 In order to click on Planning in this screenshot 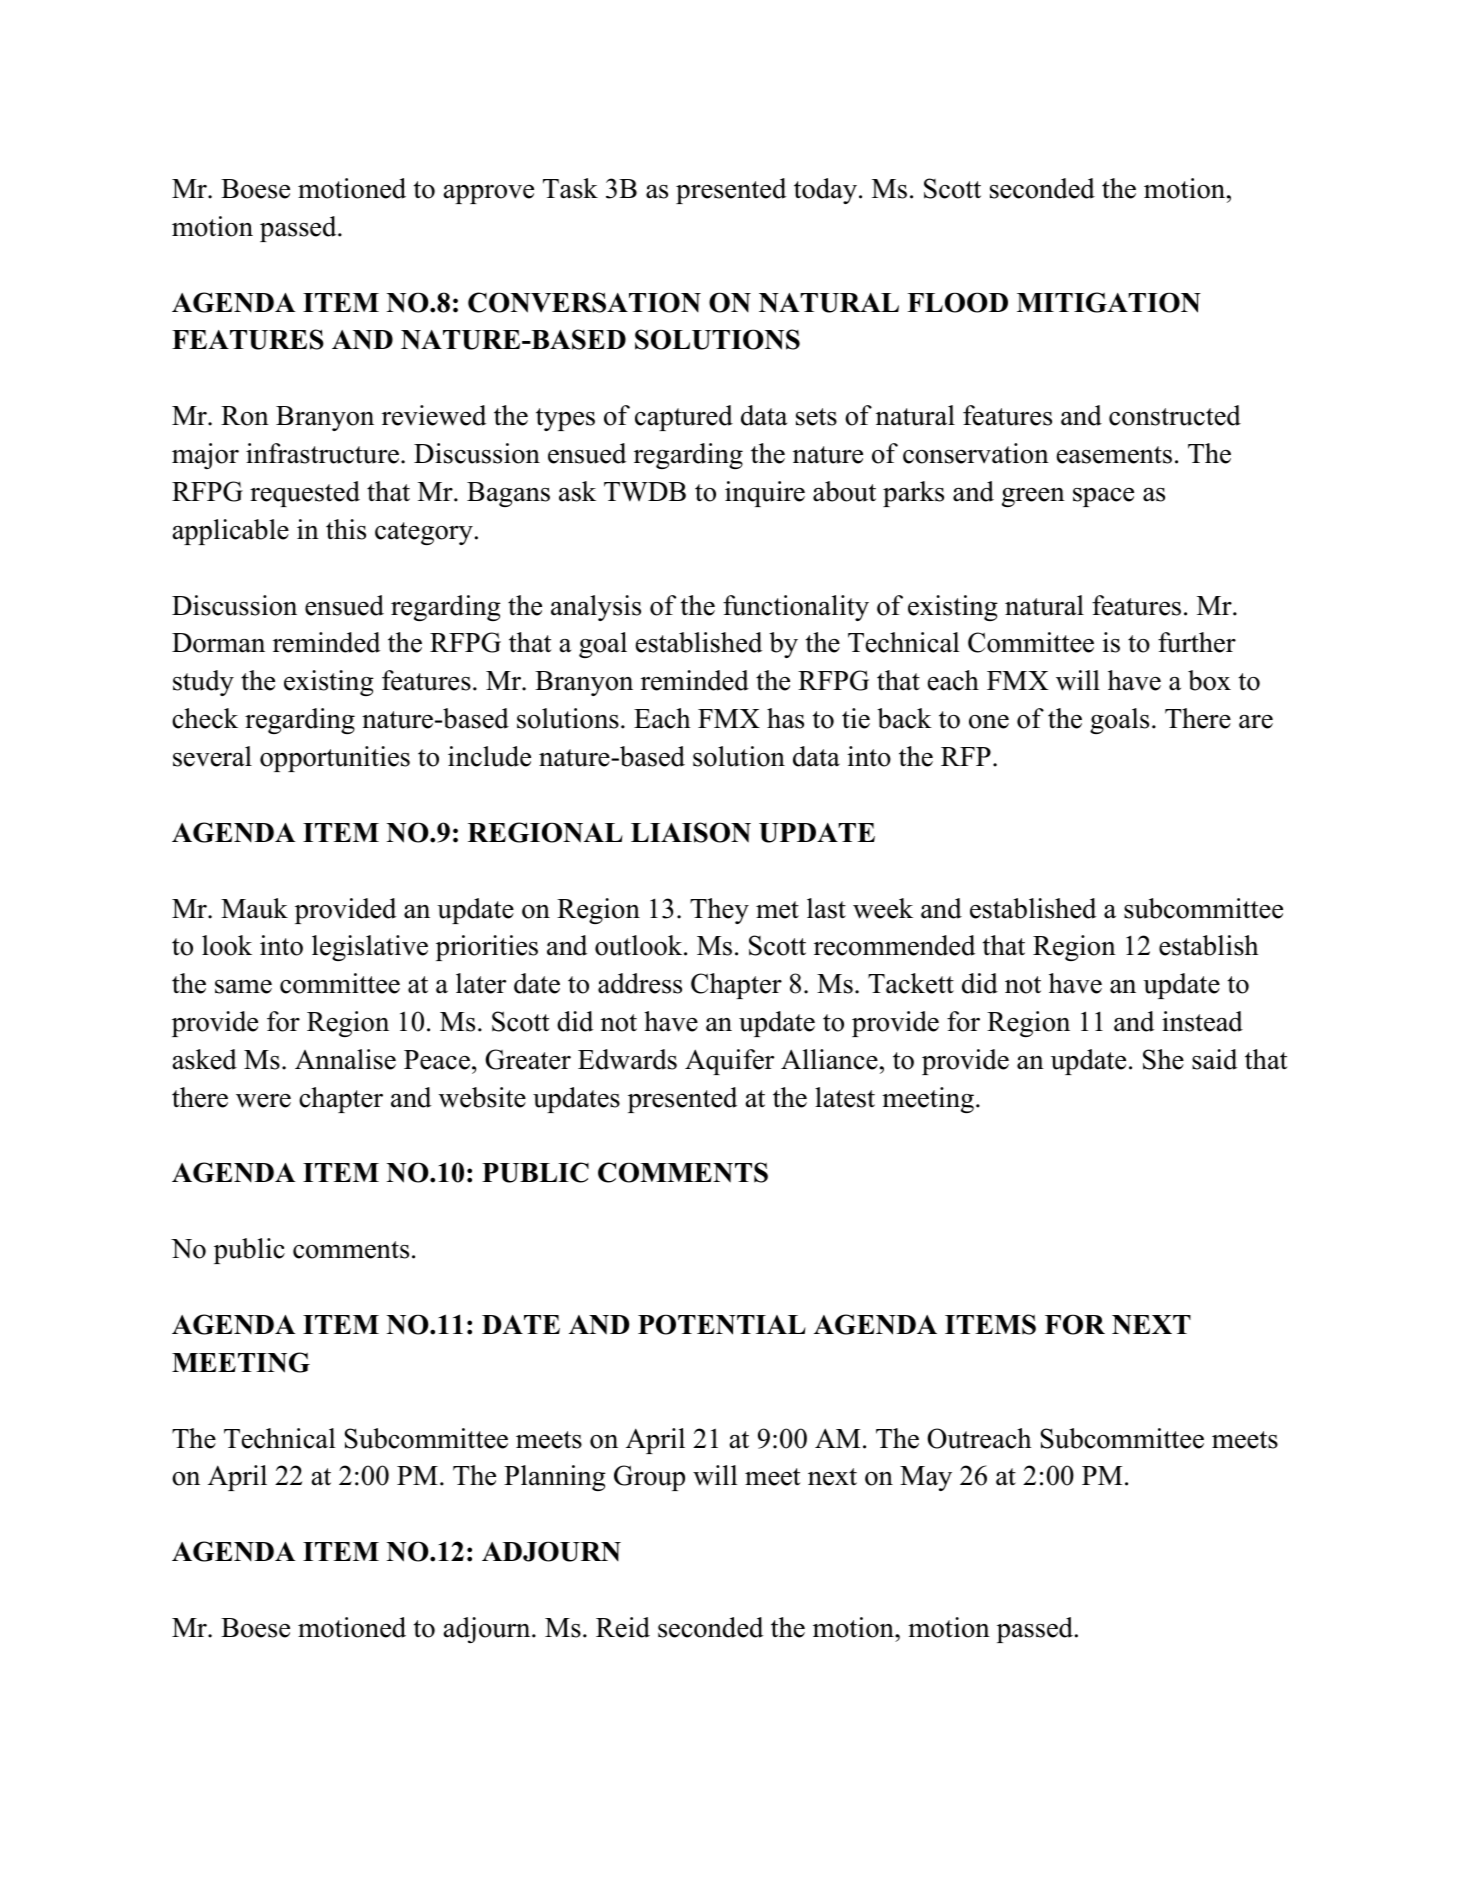, I will do `click(555, 1478)`.
